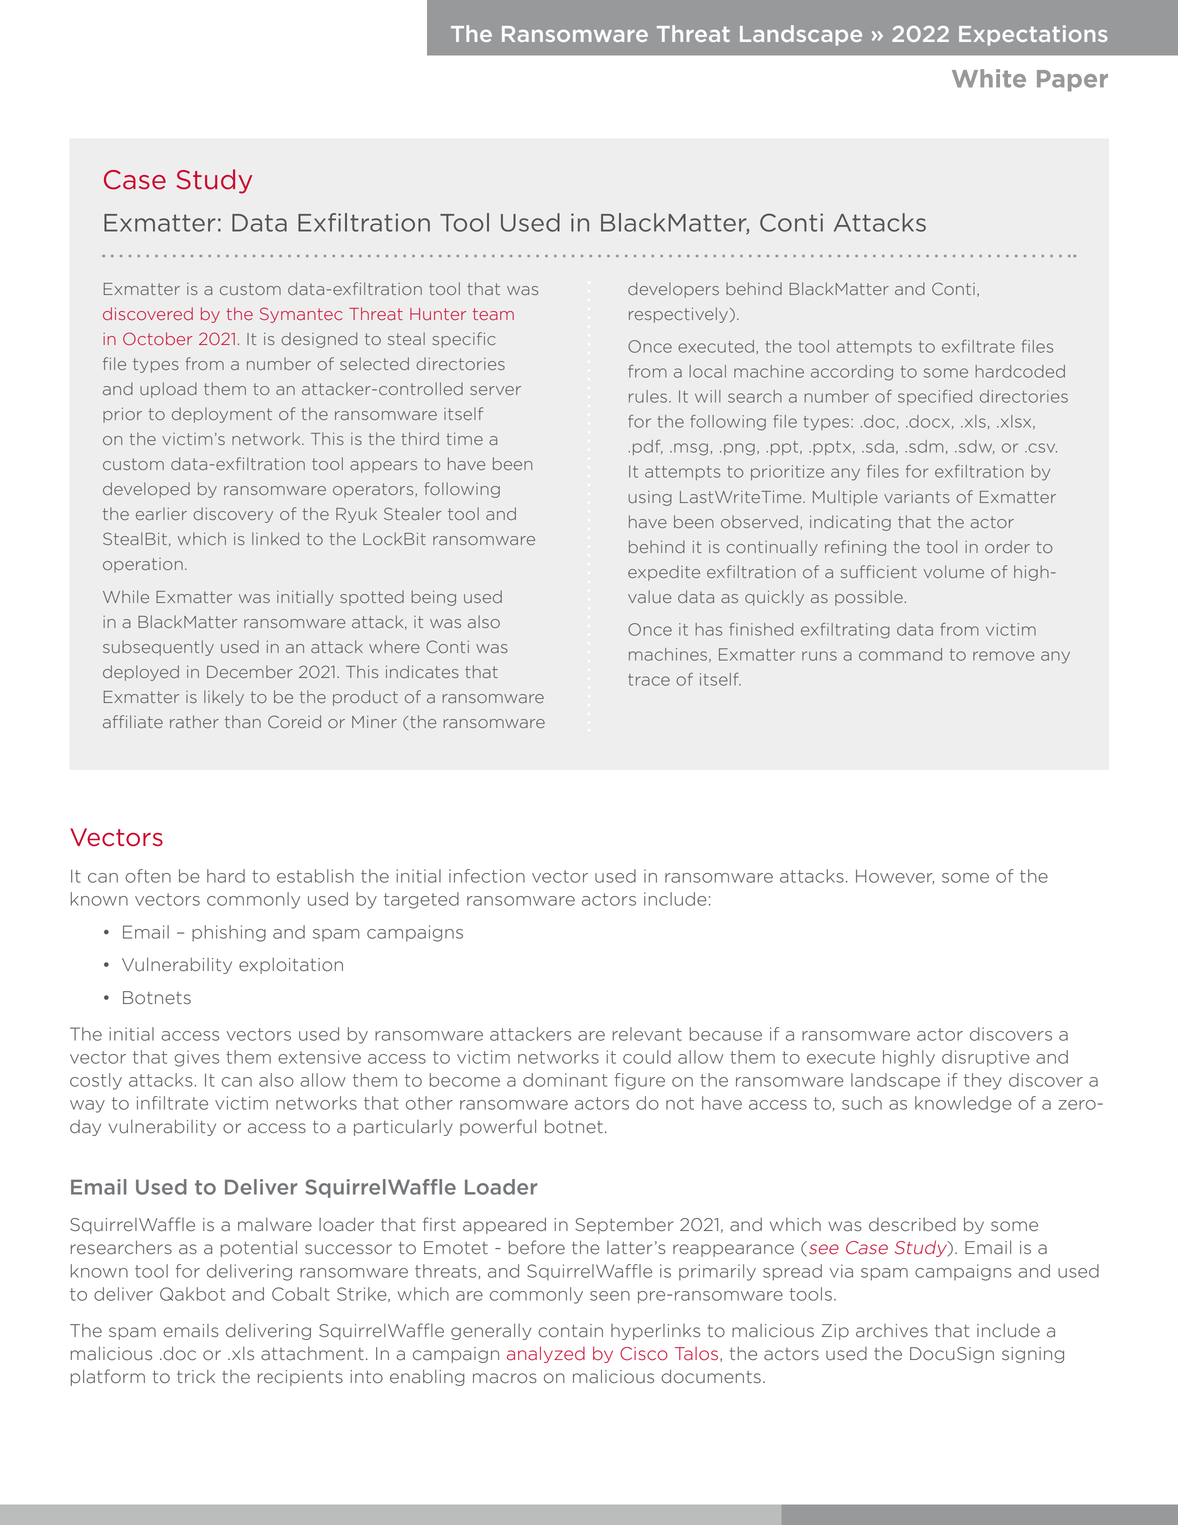 This screenshot has height=1525, width=1178. I want to click on gives, so click(196, 1058).
